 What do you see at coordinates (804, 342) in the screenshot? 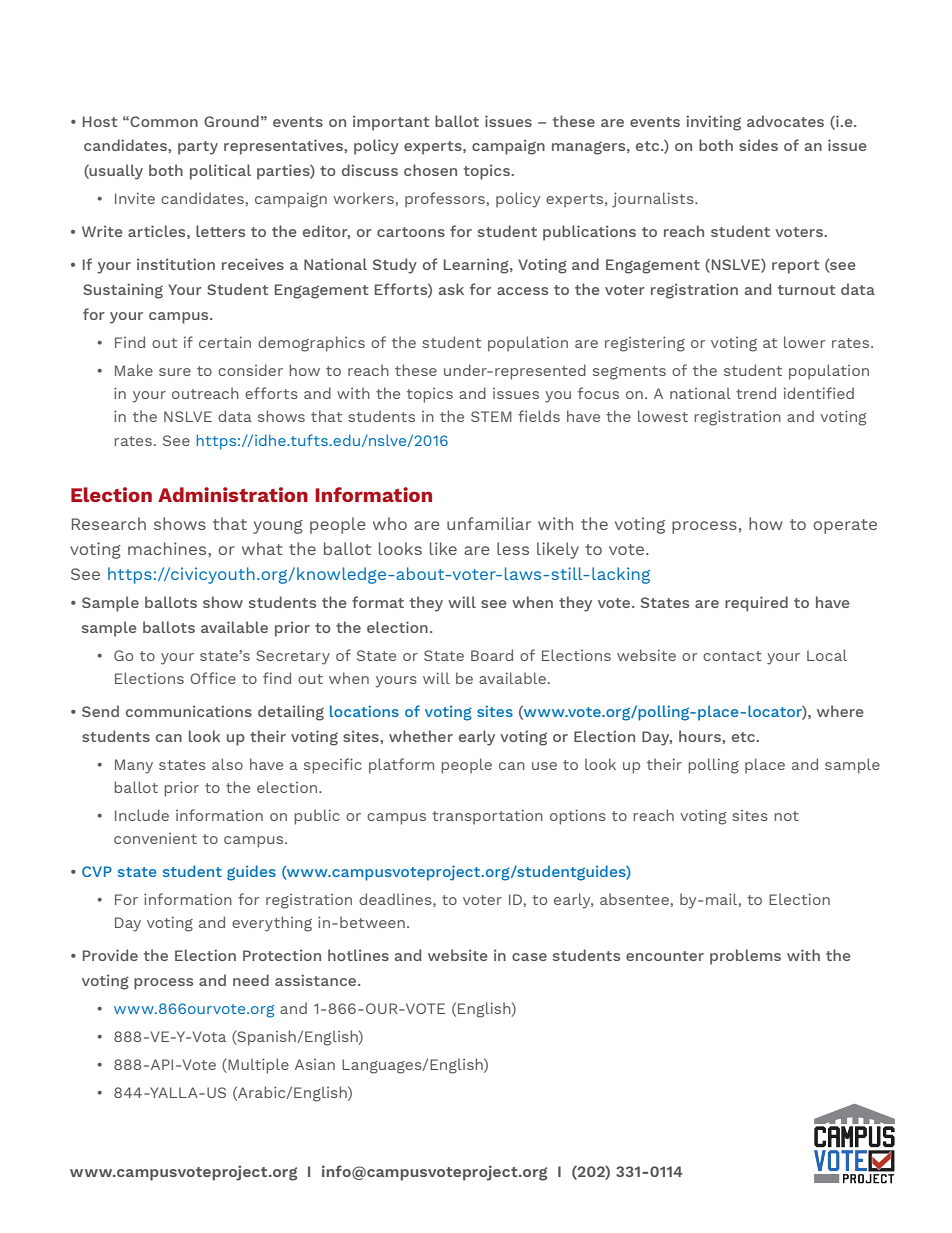
I see `lower` at bounding box center [804, 342].
